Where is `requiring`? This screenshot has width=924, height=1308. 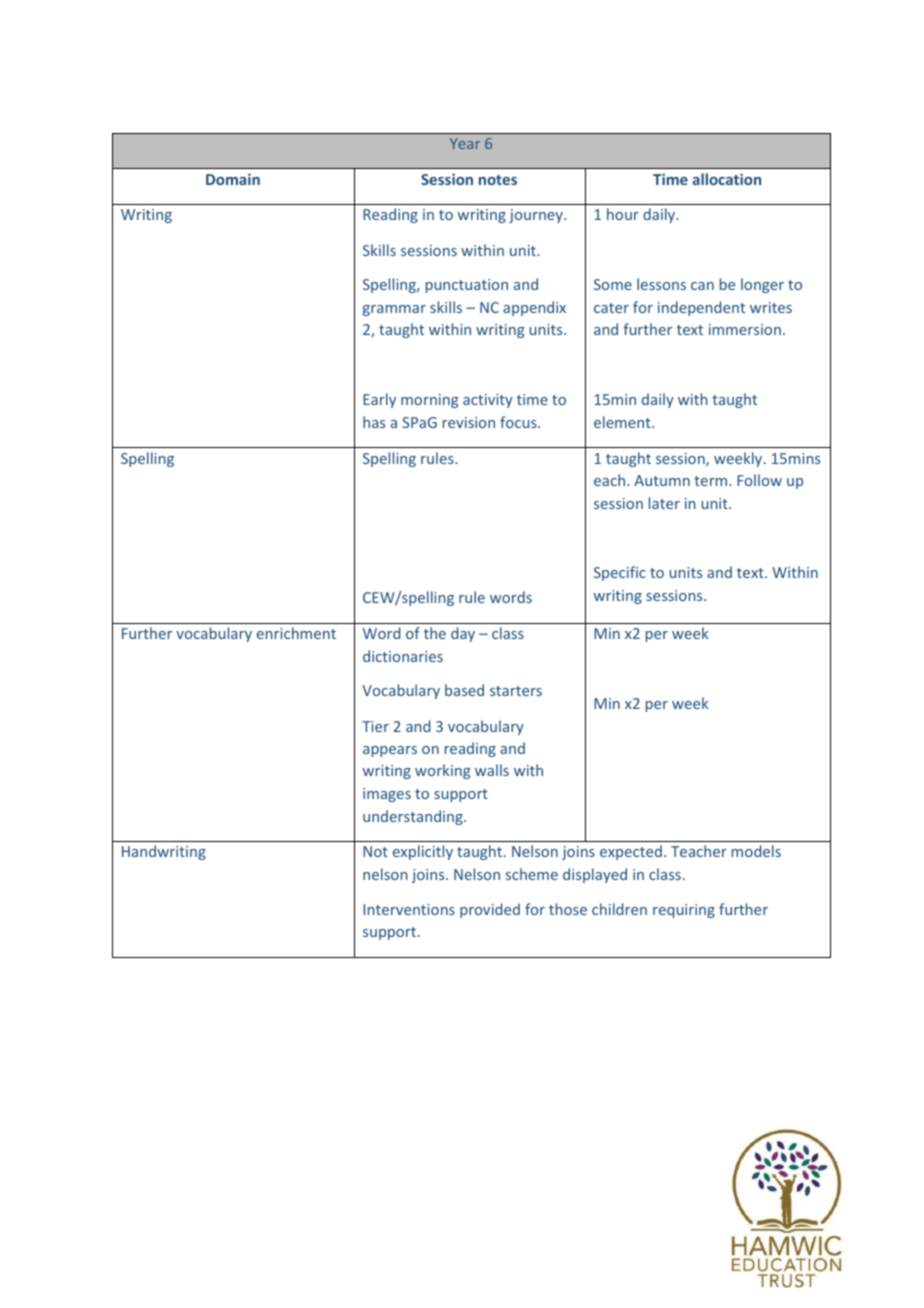
requiring is located at coordinates (684, 911).
